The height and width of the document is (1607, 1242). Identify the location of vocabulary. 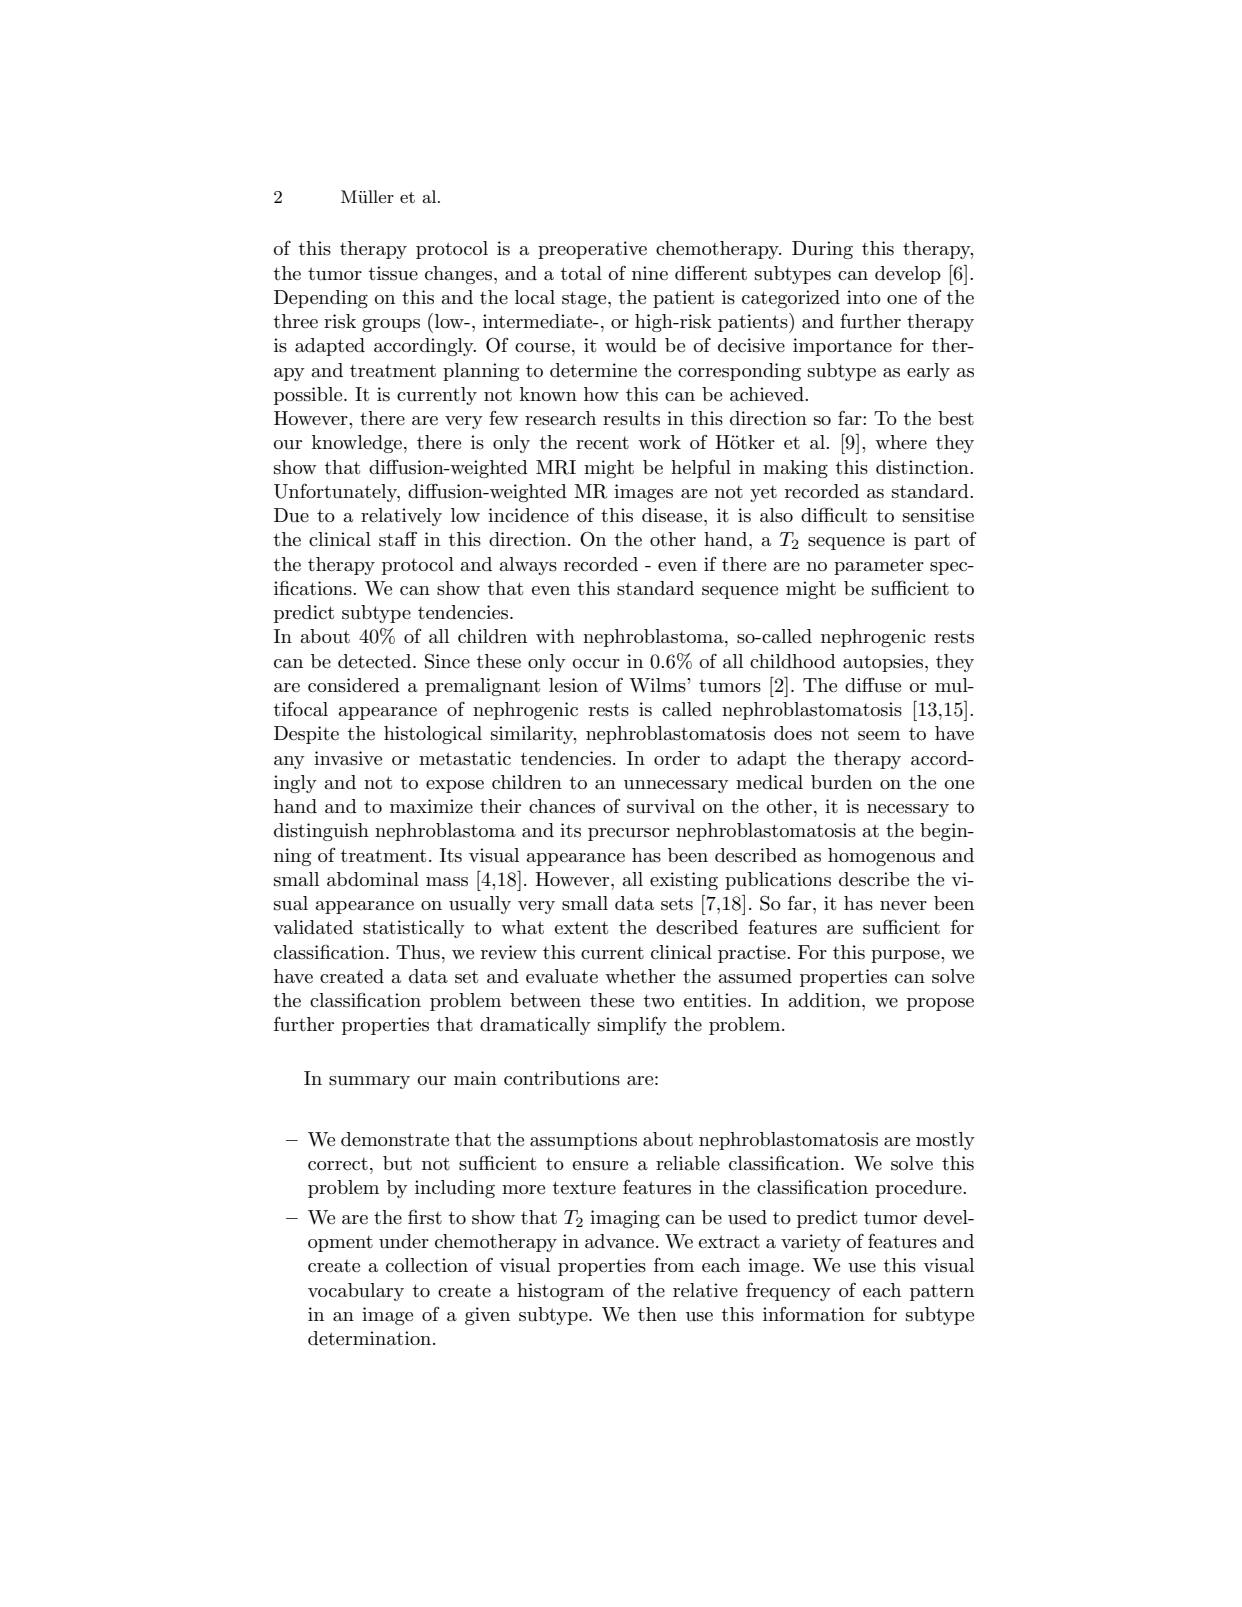
(356, 1292).
